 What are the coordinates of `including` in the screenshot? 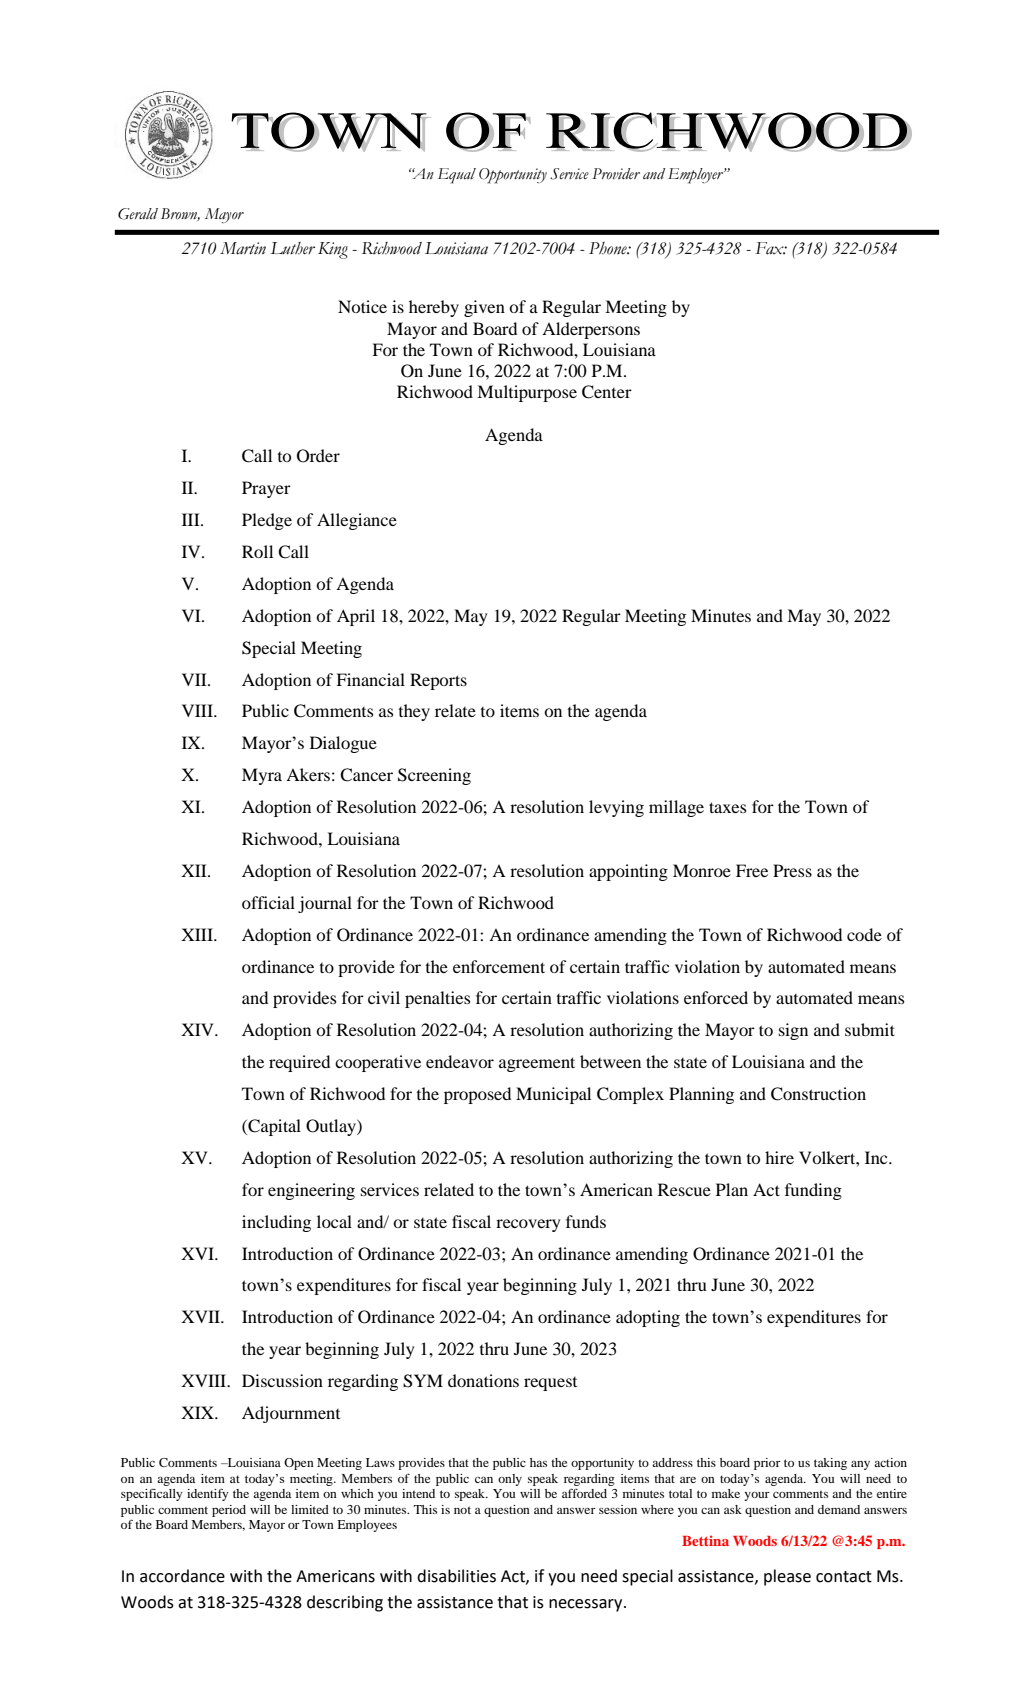 It's located at (276, 1223).
